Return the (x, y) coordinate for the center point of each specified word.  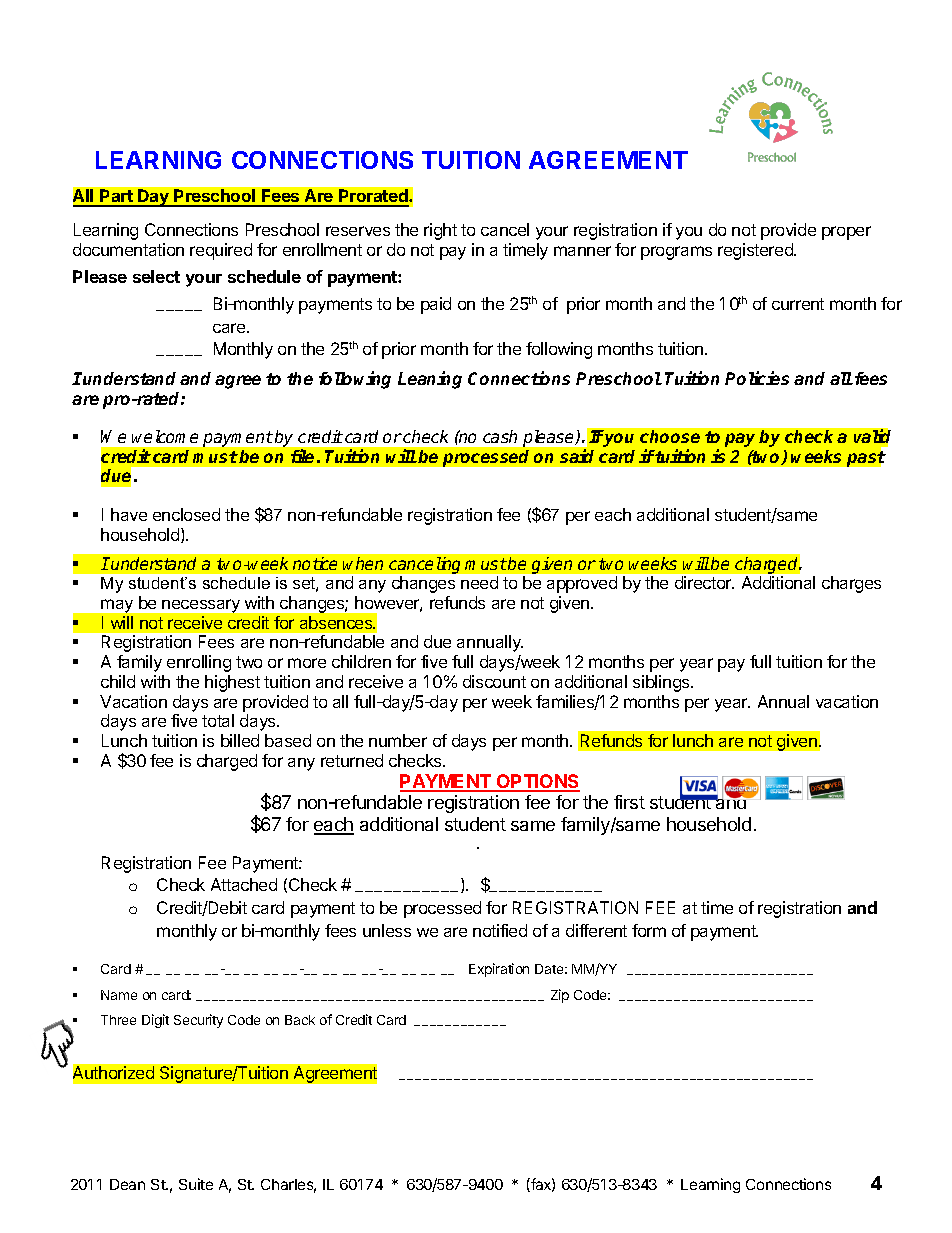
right (440, 231)
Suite (196, 1184)
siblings (662, 683)
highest (232, 683)
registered (756, 251)
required (221, 251)
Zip (560, 996)
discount (494, 681)
